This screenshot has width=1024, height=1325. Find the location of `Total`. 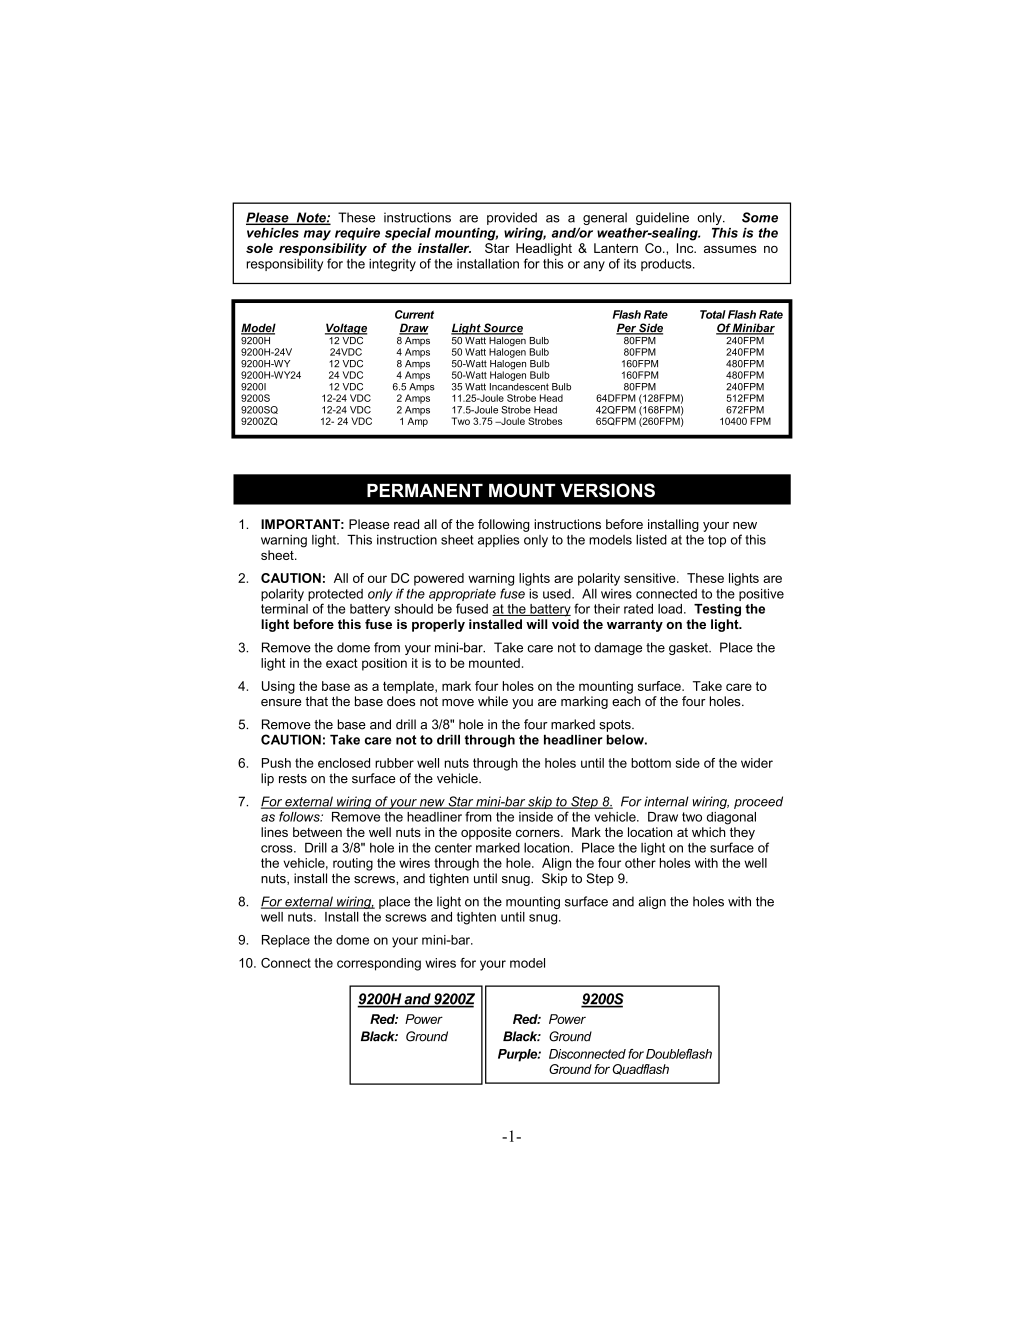

Total is located at coordinates (713, 314).
